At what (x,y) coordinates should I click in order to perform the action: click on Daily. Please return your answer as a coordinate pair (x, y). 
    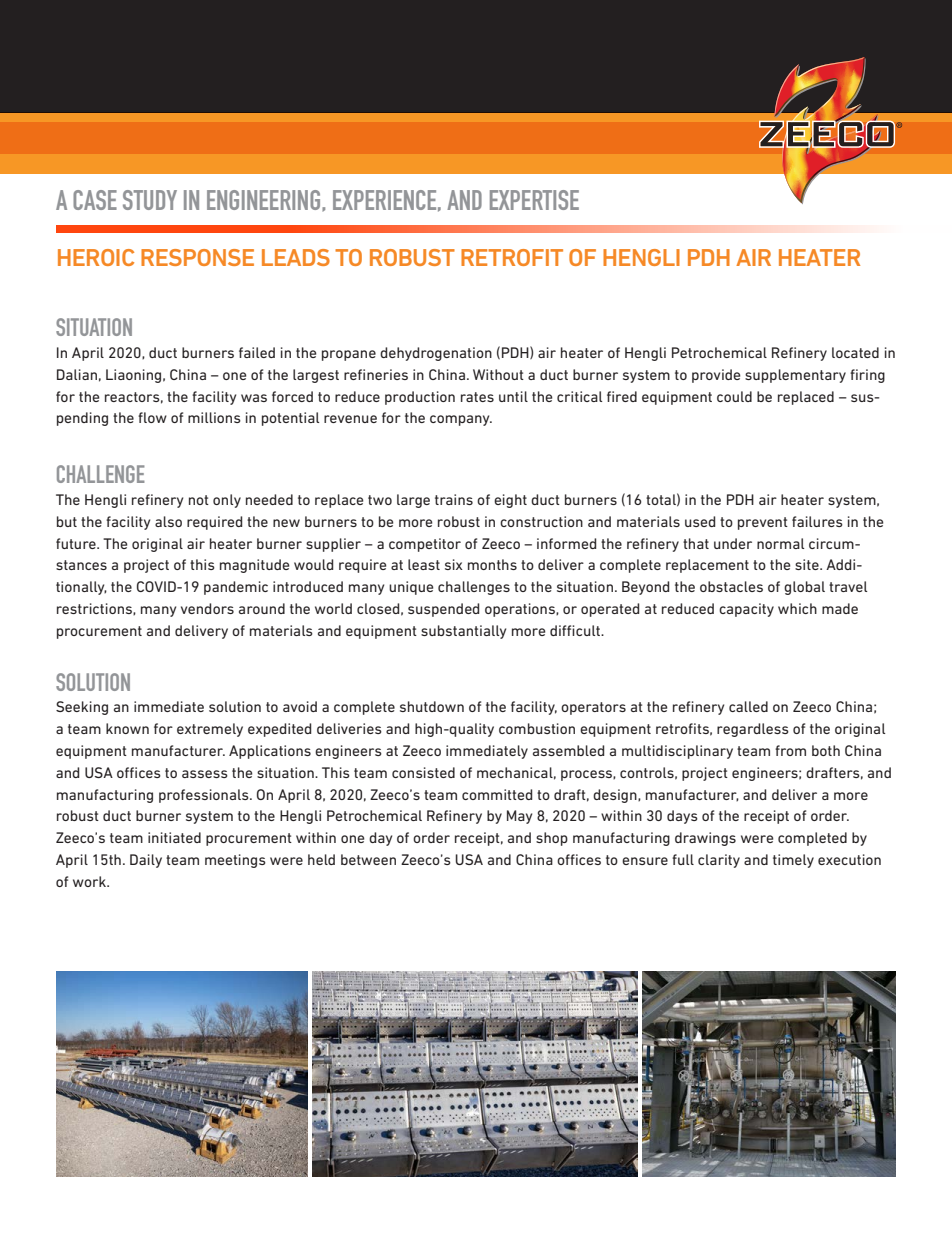
    Looking at the image, I should click on (146, 861).
